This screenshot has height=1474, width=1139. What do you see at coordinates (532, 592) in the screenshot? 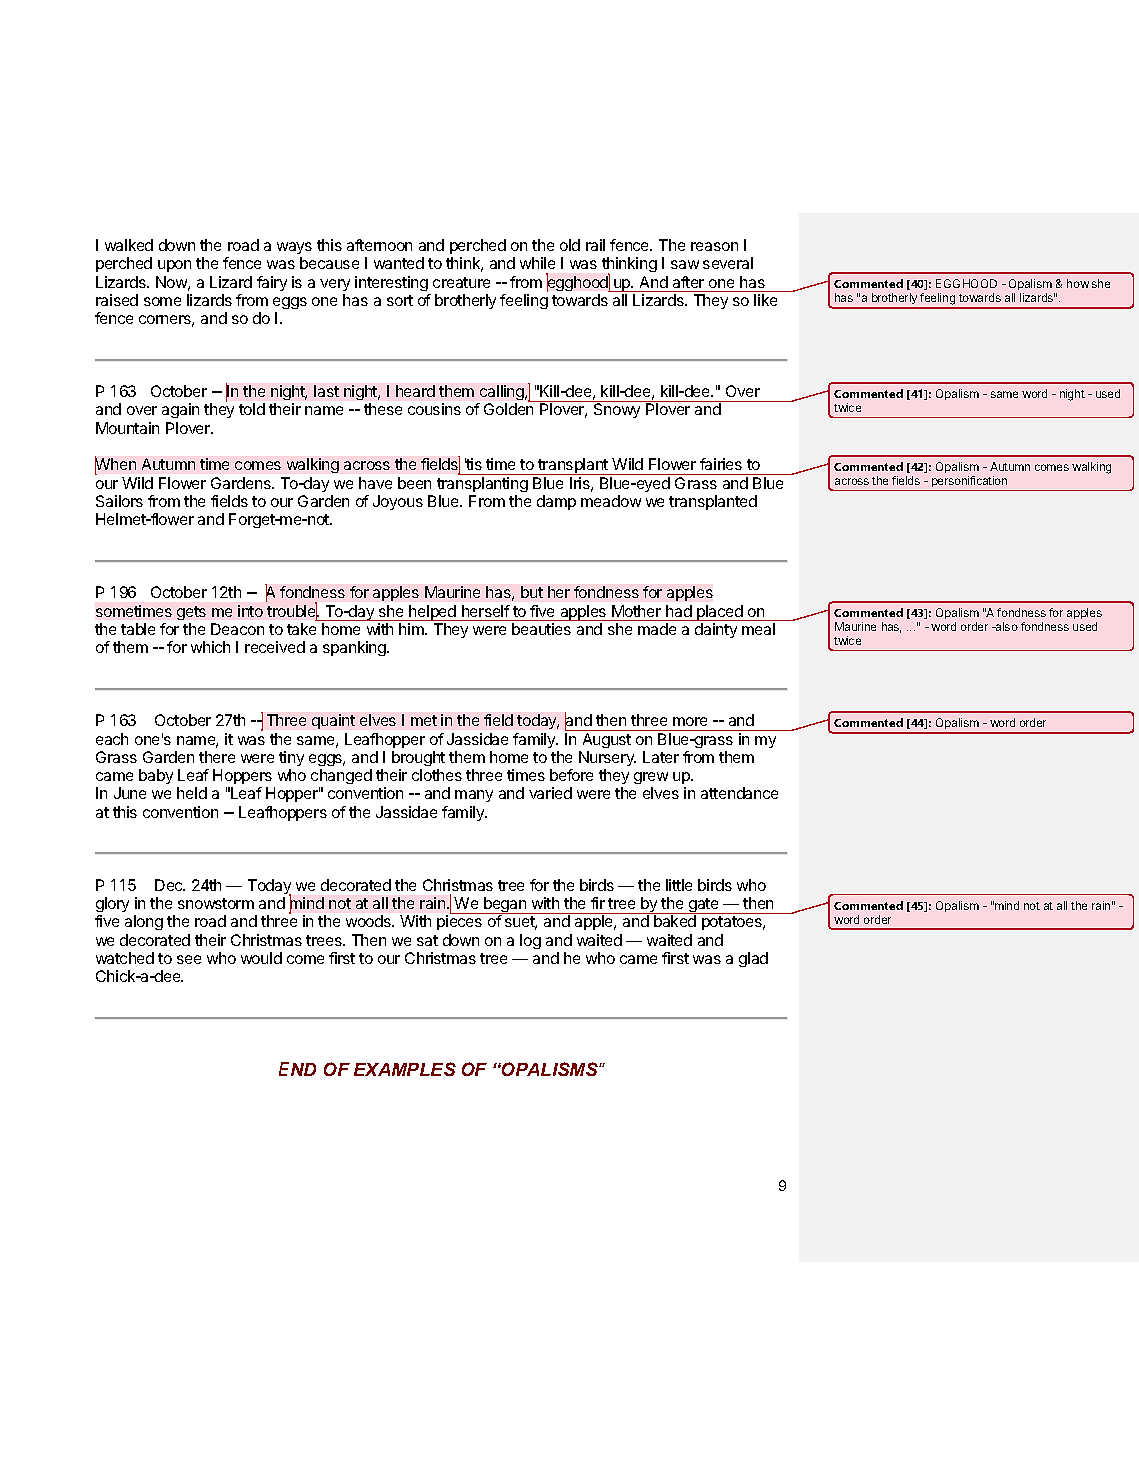
I see `but` at bounding box center [532, 592].
